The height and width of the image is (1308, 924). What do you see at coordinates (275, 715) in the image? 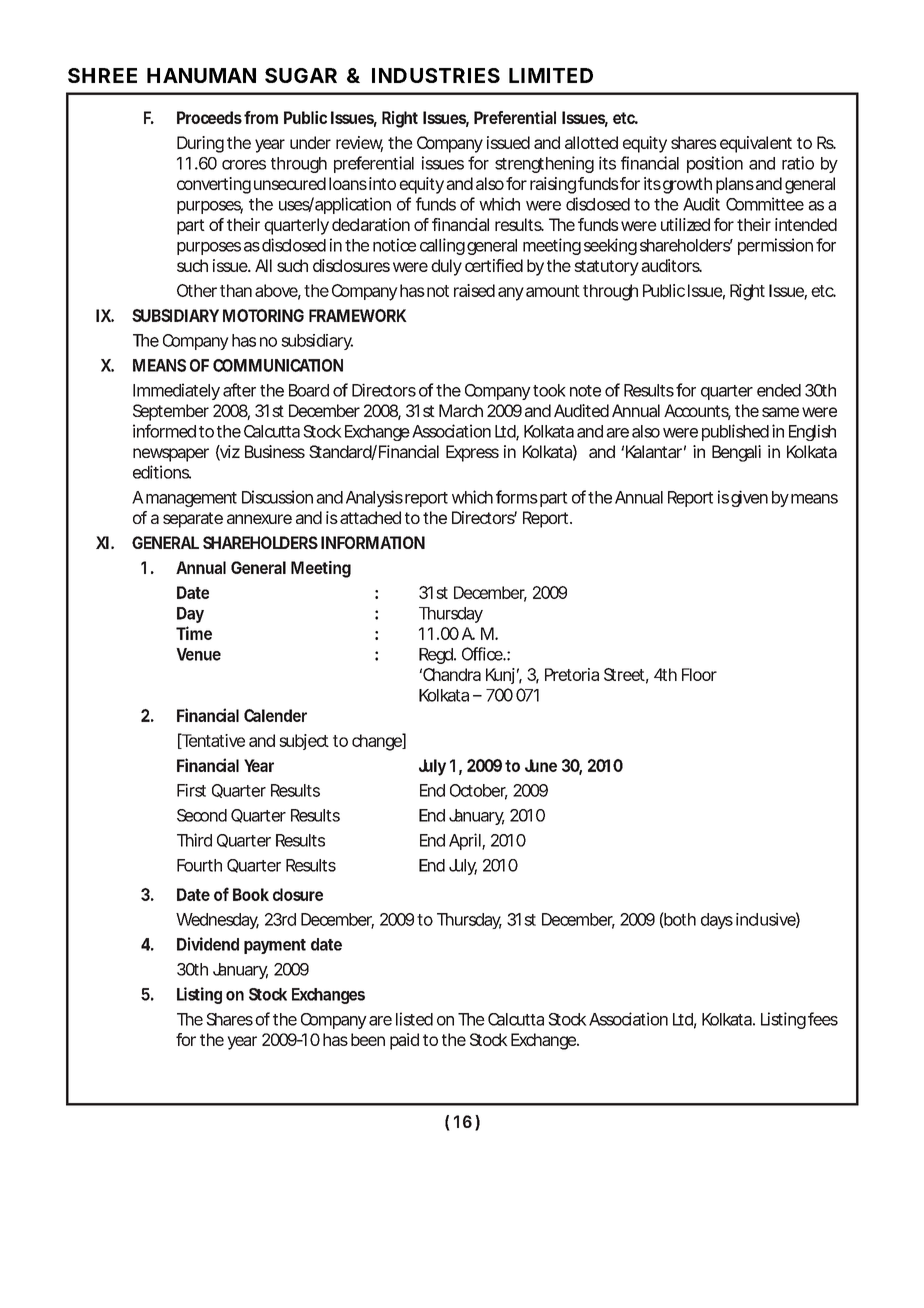
I see `Calender` at bounding box center [275, 715].
